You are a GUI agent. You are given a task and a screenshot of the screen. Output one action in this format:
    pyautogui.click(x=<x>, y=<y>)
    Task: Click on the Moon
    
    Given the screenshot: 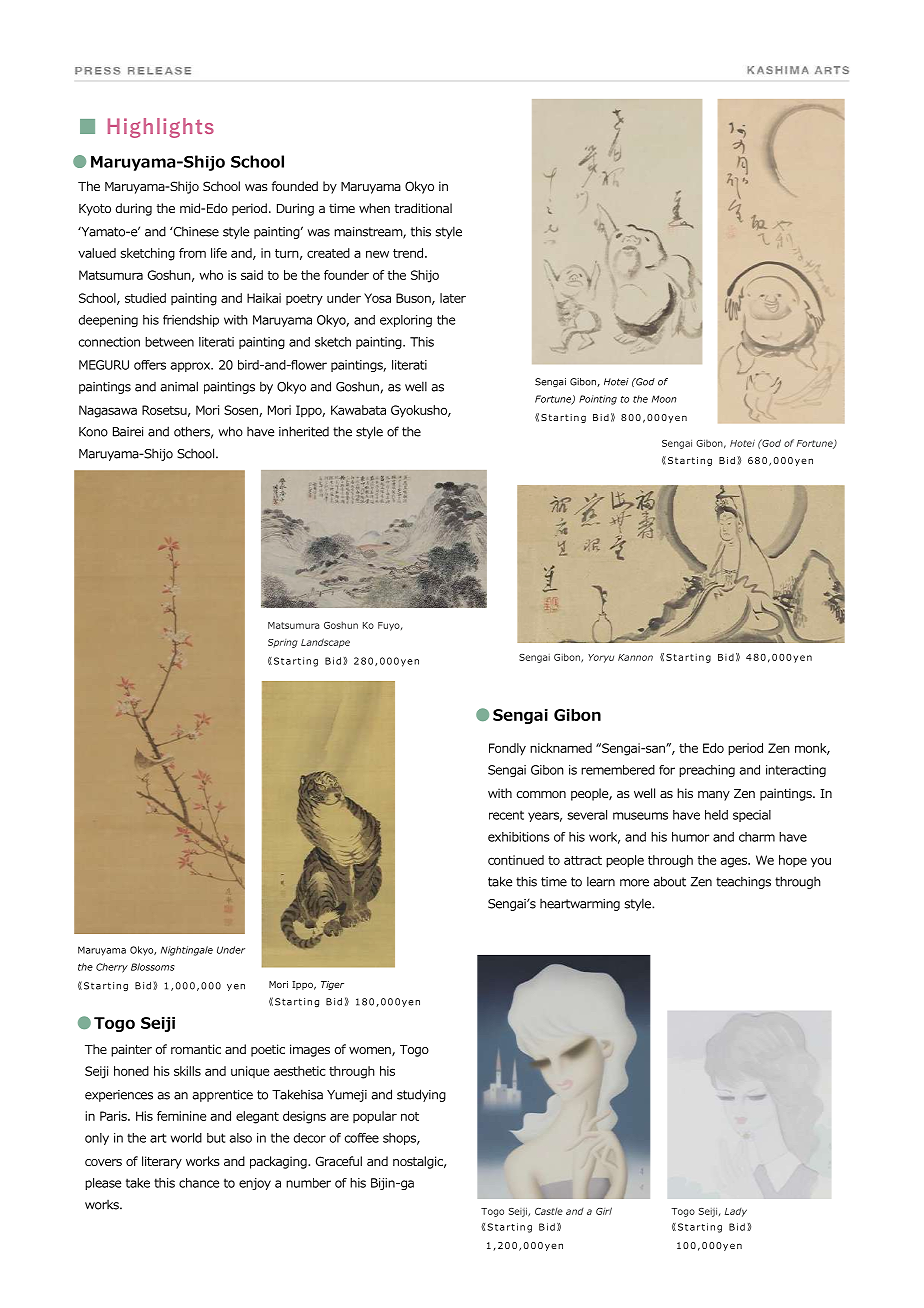 What is the action you would take?
    pyautogui.click(x=664, y=399)
